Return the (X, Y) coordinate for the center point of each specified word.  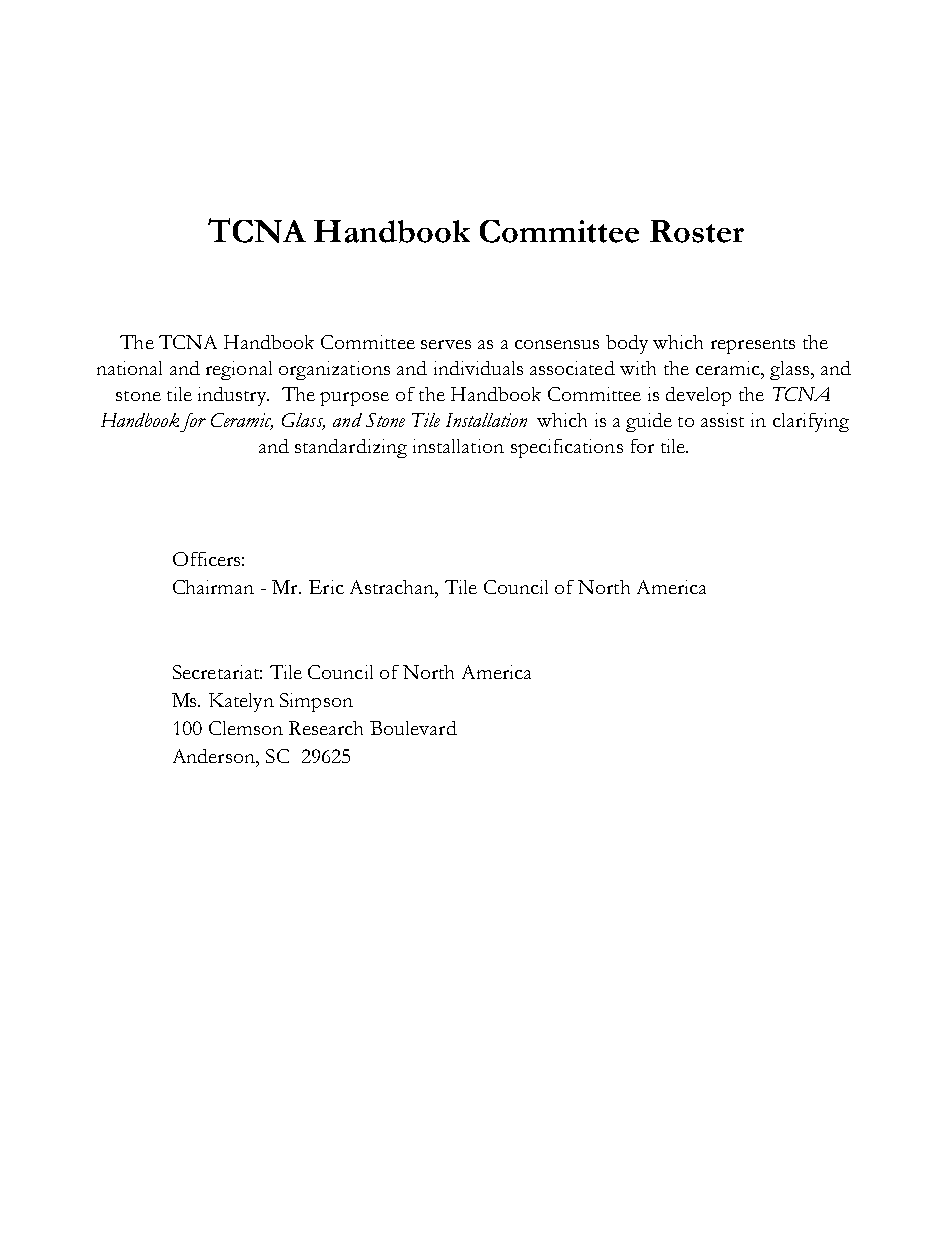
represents (753, 346)
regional (239, 370)
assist (722, 420)
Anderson (215, 756)
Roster (697, 231)
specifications (567, 448)
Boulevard (413, 728)
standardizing (351, 448)
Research (326, 728)
